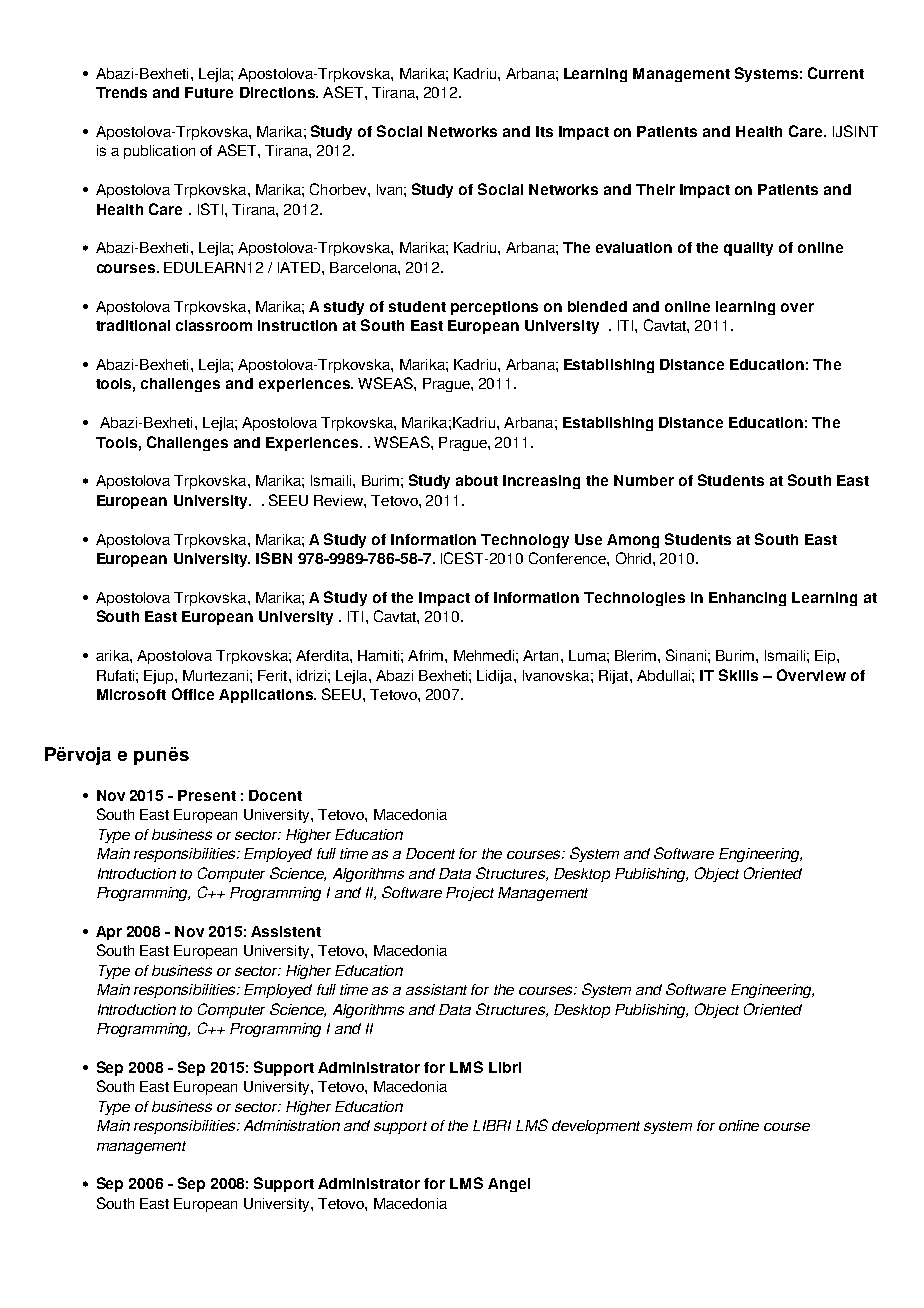 This screenshot has width=924, height=1308. Describe the element at coordinates (477, 480) in the screenshot. I see `about` at that location.
